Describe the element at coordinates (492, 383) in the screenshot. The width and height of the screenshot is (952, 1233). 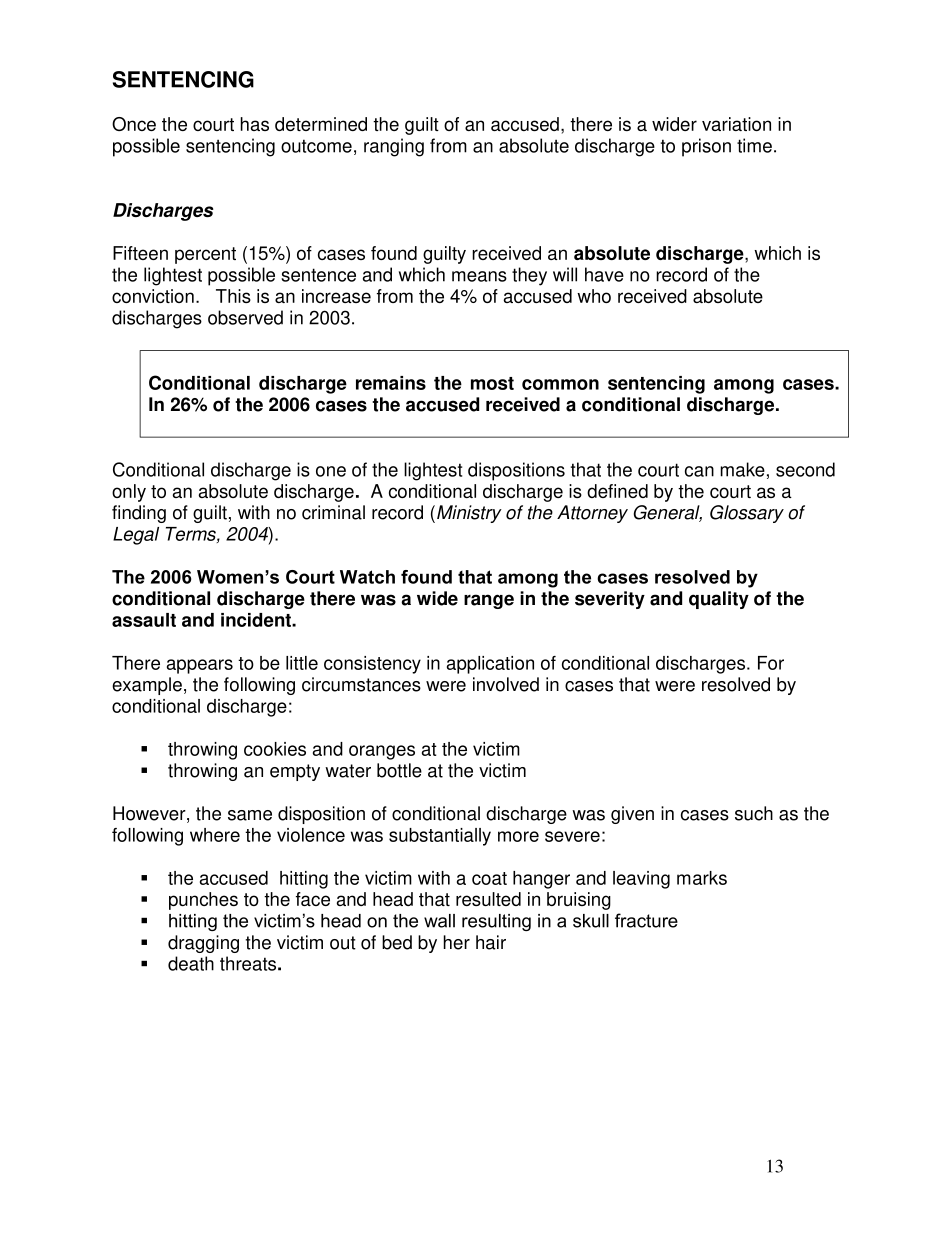
I see `most` at that location.
